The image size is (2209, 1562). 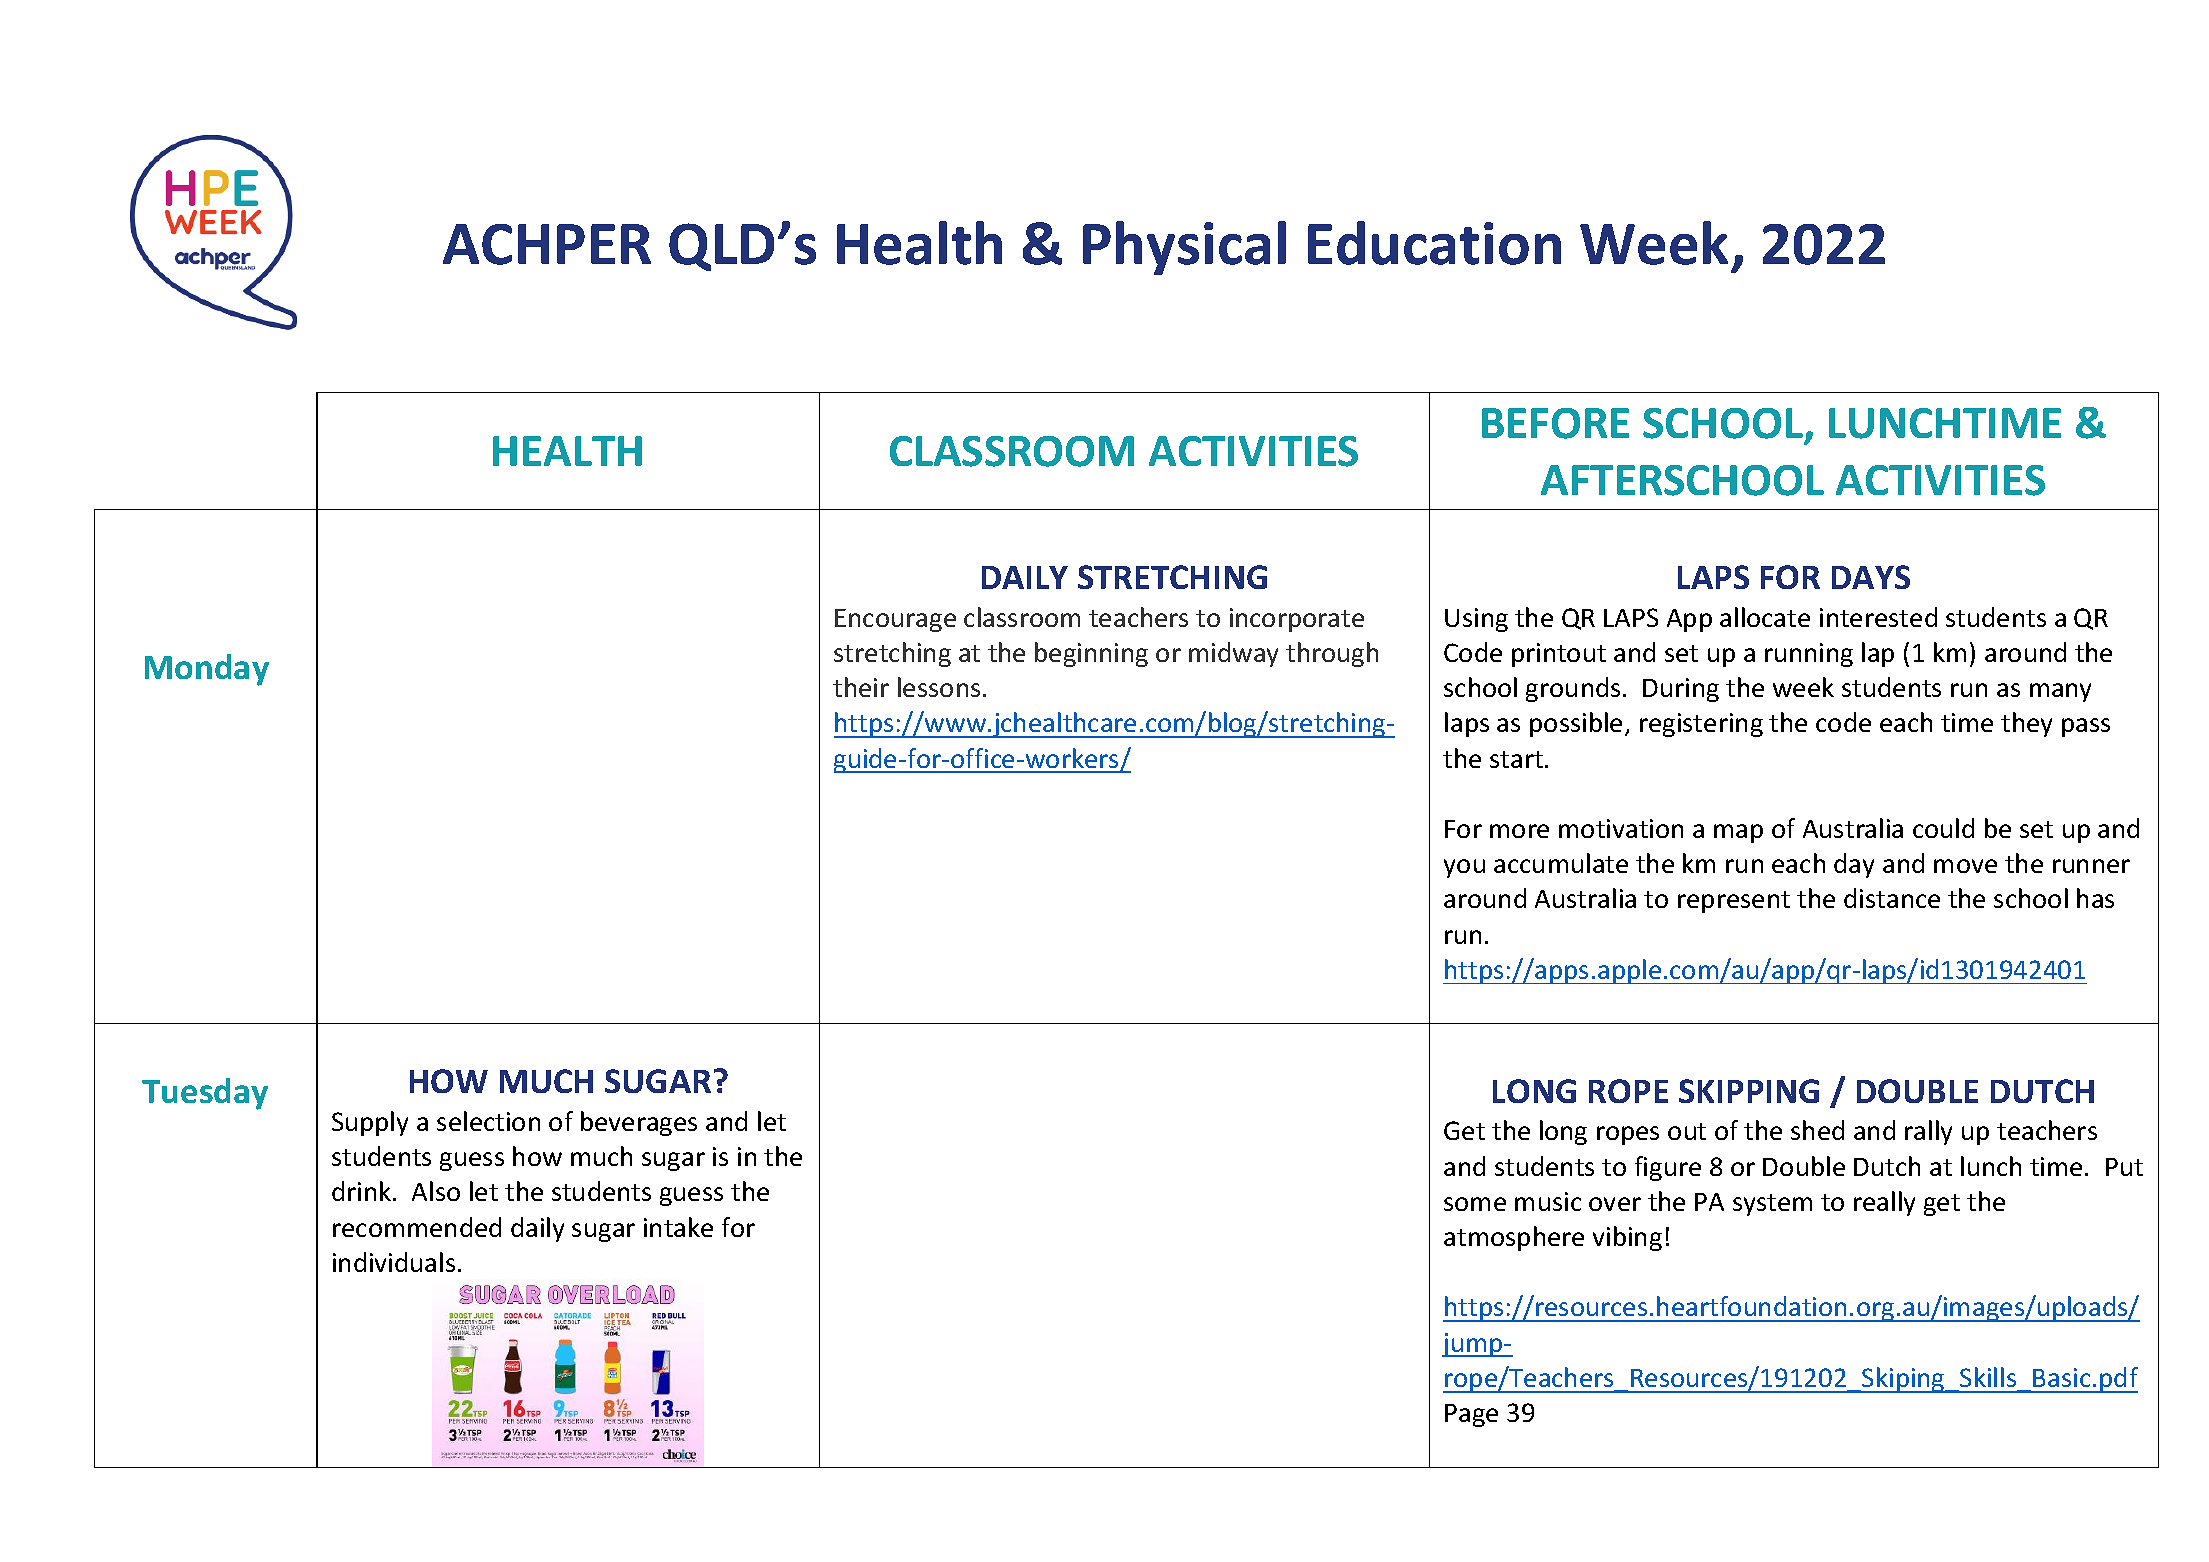 What do you see at coordinates (205, 1094) in the screenshot?
I see `Tuesday` at bounding box center [205, 1094].
